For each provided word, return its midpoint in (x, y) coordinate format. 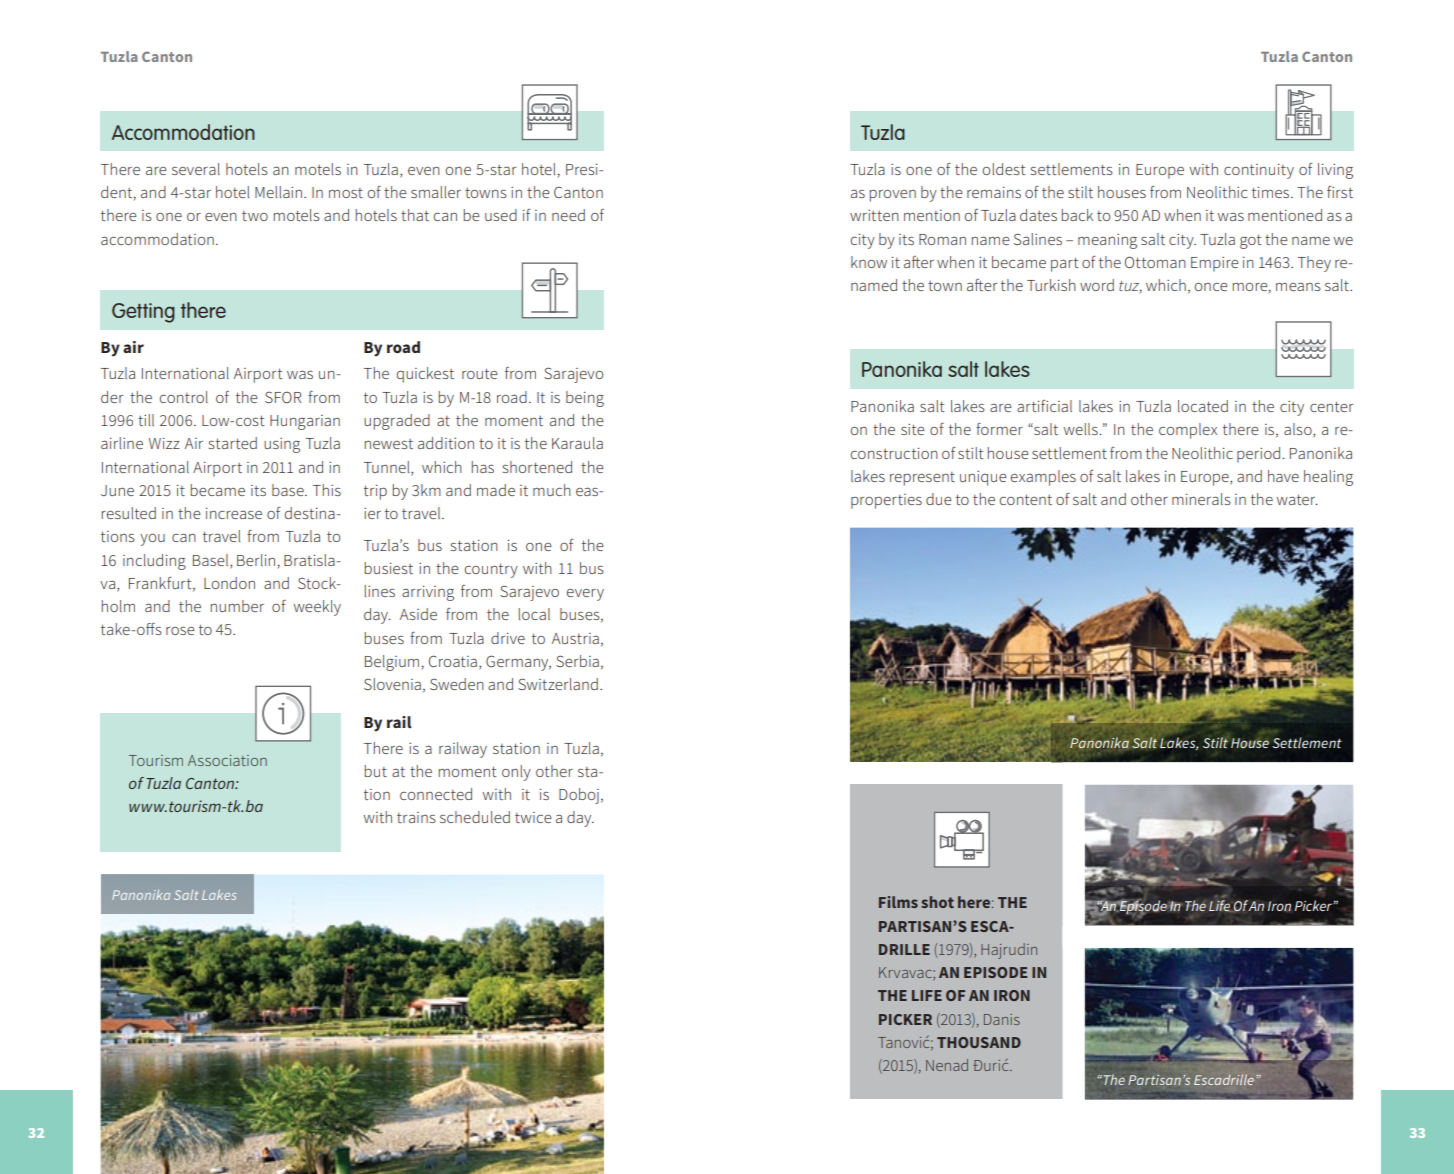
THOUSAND (979, 1042)
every (585, 595)
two (255, 216)
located (1203, 406)
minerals (1201, 499)
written (874, 215)
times (1272, 192)
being (585, 399)
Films (898, 902)
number (237, 606)
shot (937, 902)
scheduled (475, 817)
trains (416, 817)
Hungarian (305, 422)
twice (533, 817)
